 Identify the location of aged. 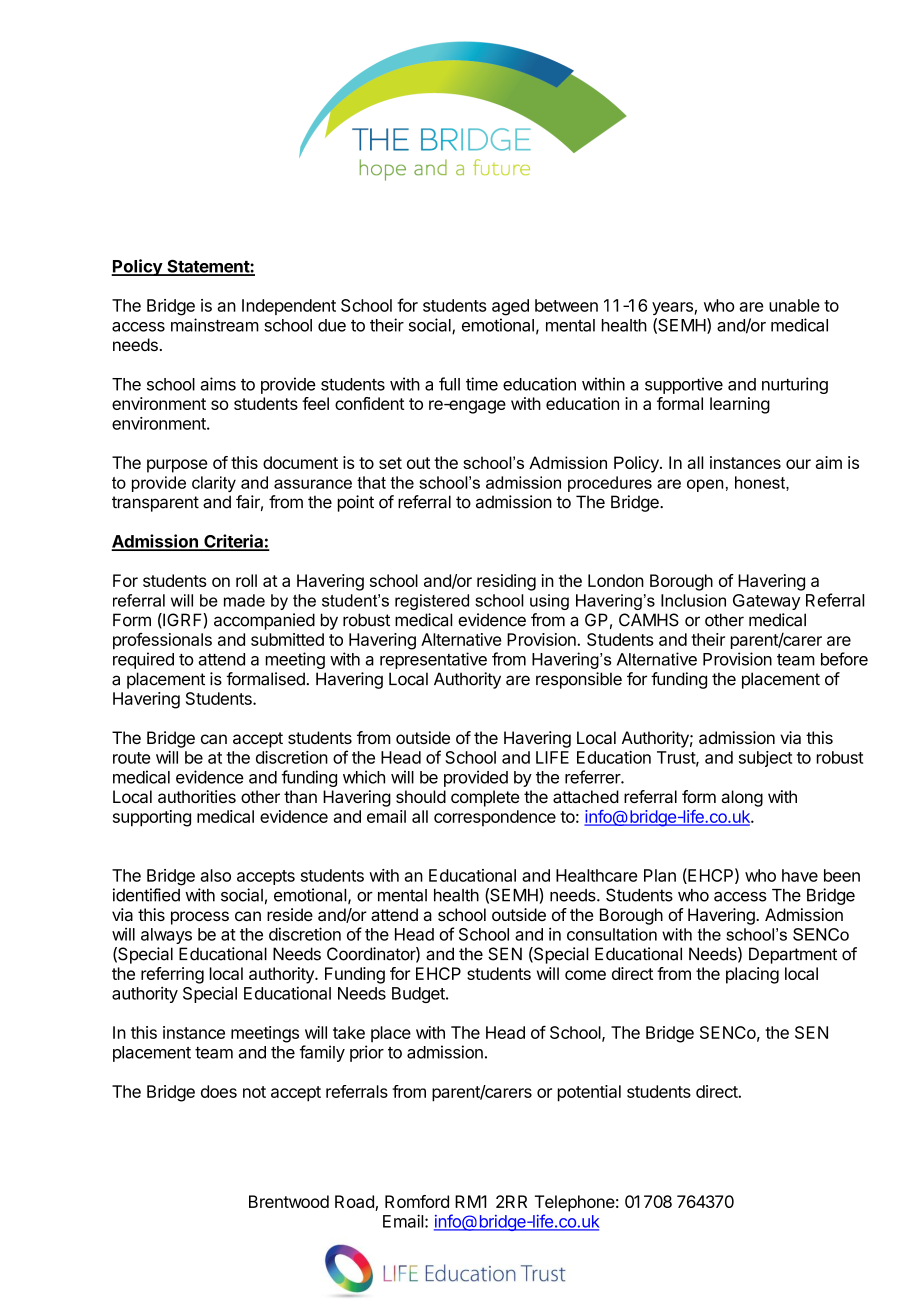
(510, 307).
